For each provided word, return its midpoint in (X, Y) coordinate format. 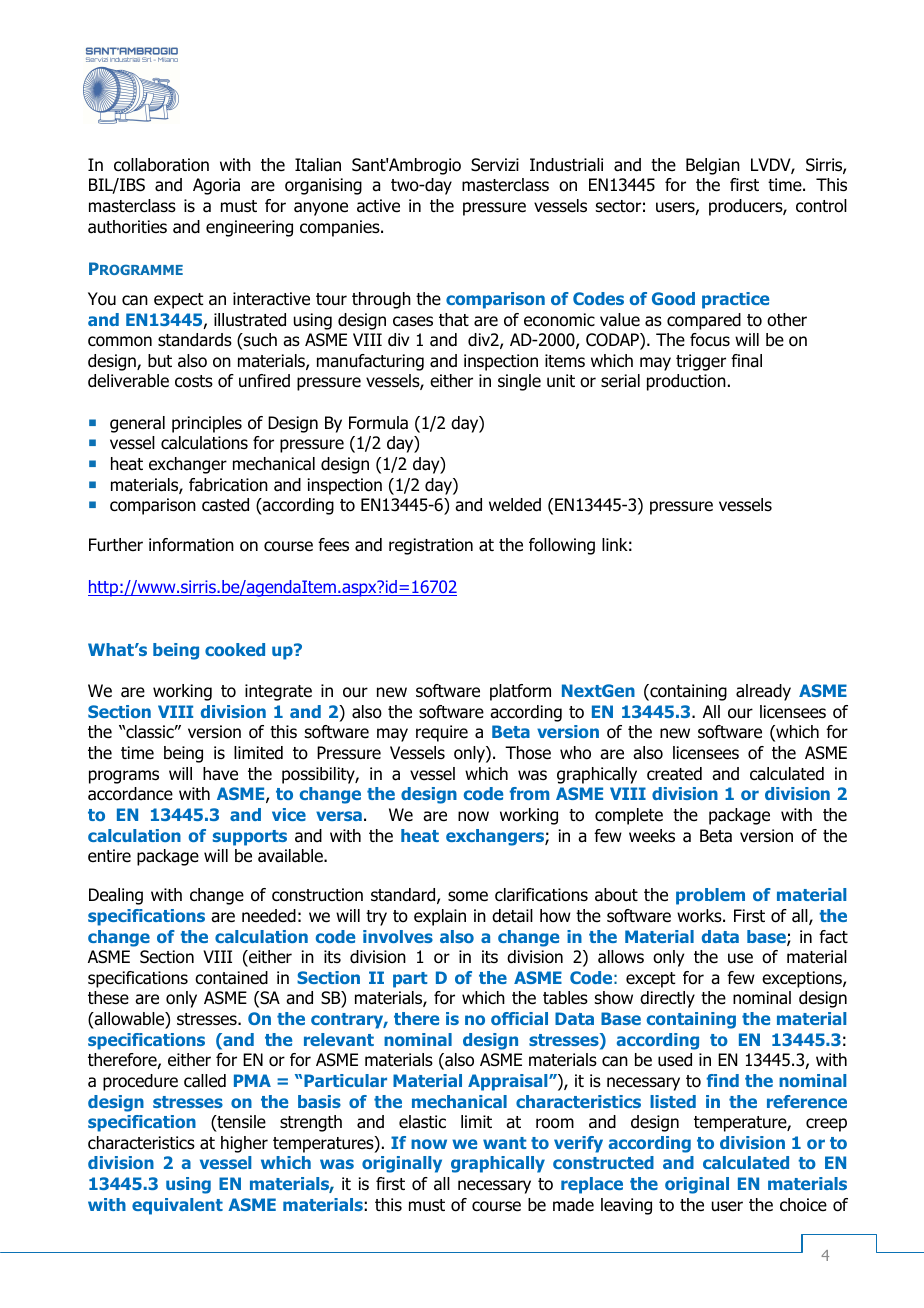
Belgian (713, 166)
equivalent (177, 1206)
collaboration (161, 165)
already (763, 692)
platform (520, 692)
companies (341, 228)
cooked (235, 649)
